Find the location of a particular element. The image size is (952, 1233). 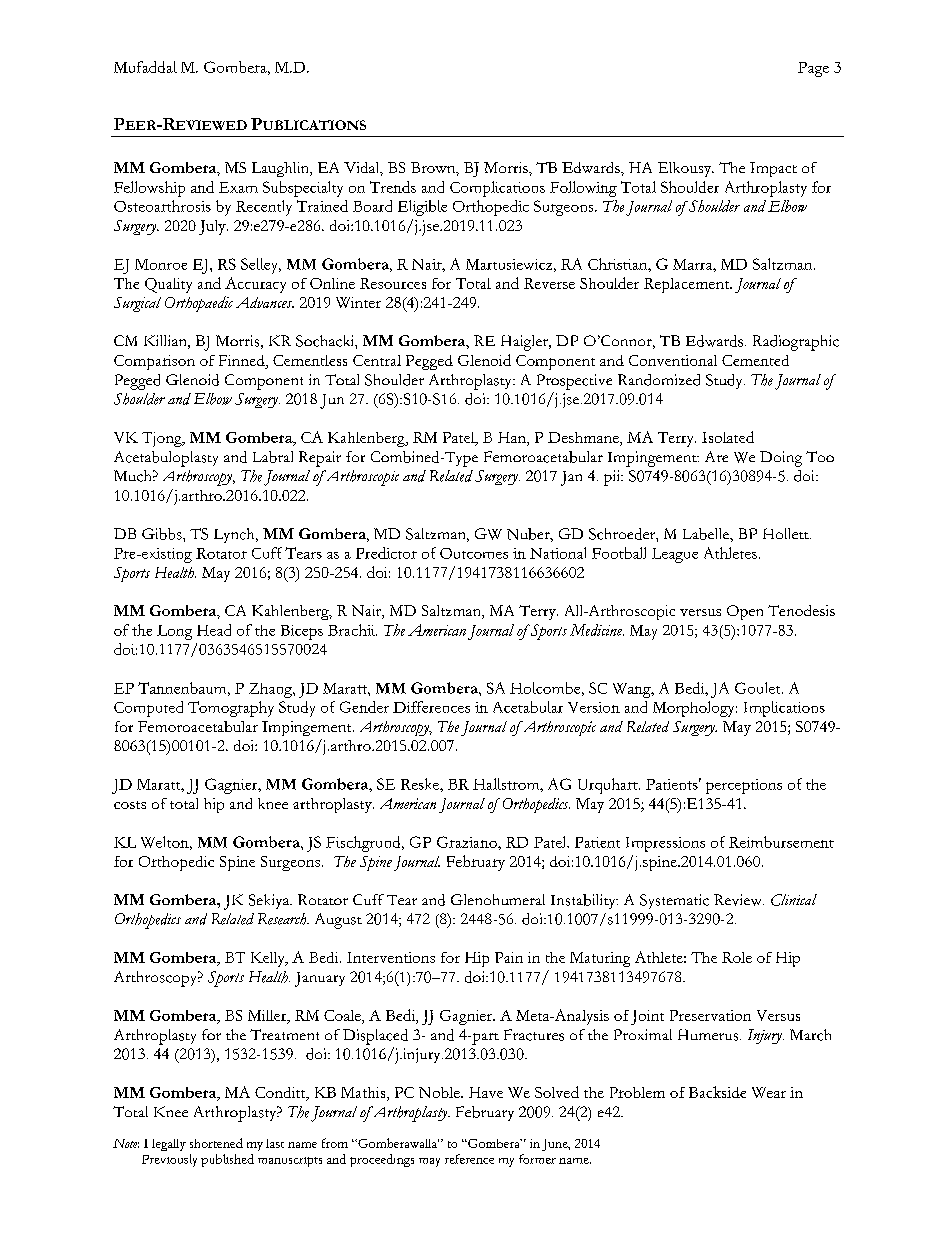

Page is located at coordinates (813, 69).
